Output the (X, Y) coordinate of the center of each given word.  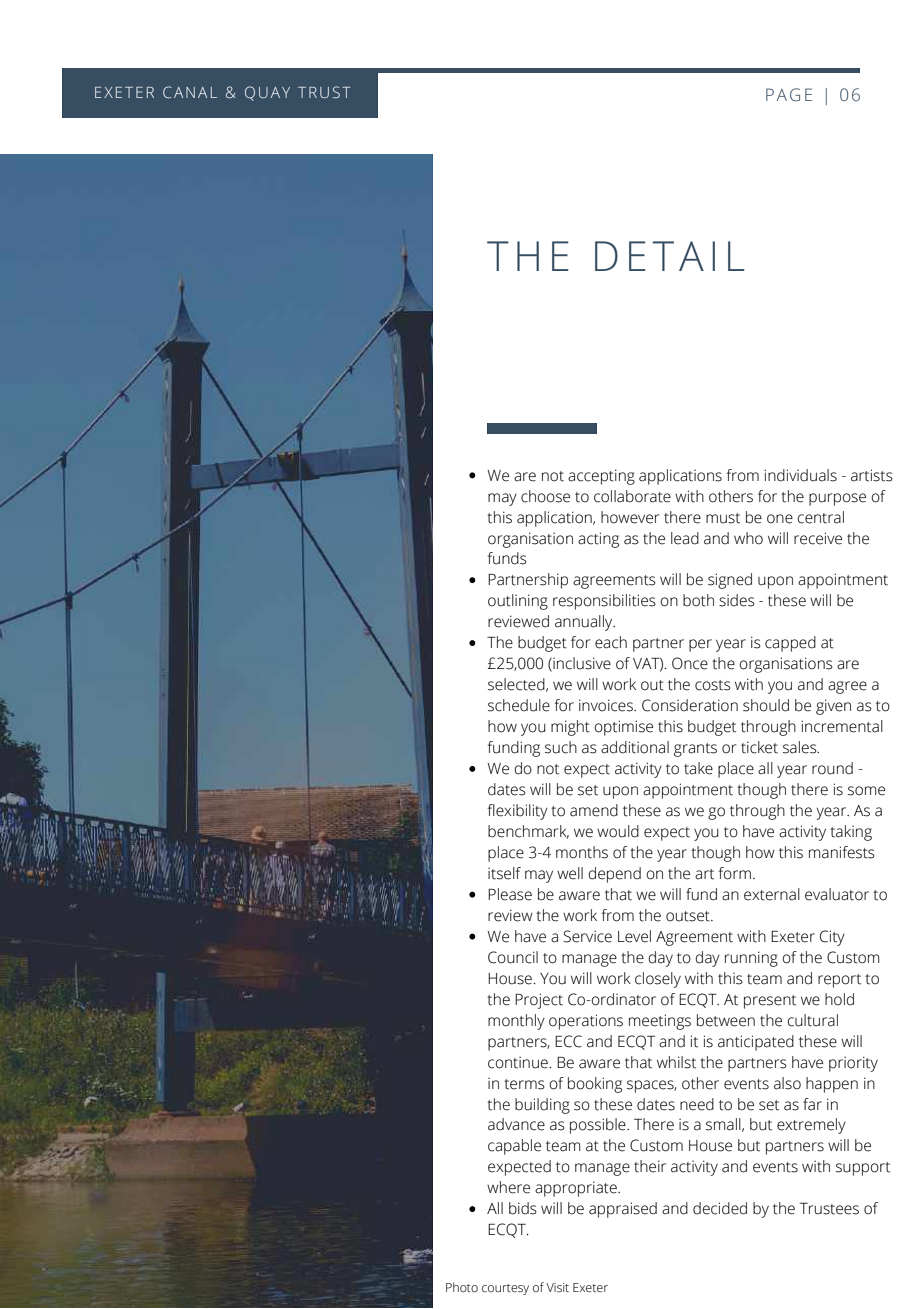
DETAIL (669, 256)
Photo (462, 1287)
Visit (557, 1287)
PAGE (789, 95)
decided (720, 1208)
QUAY (267, 93)
